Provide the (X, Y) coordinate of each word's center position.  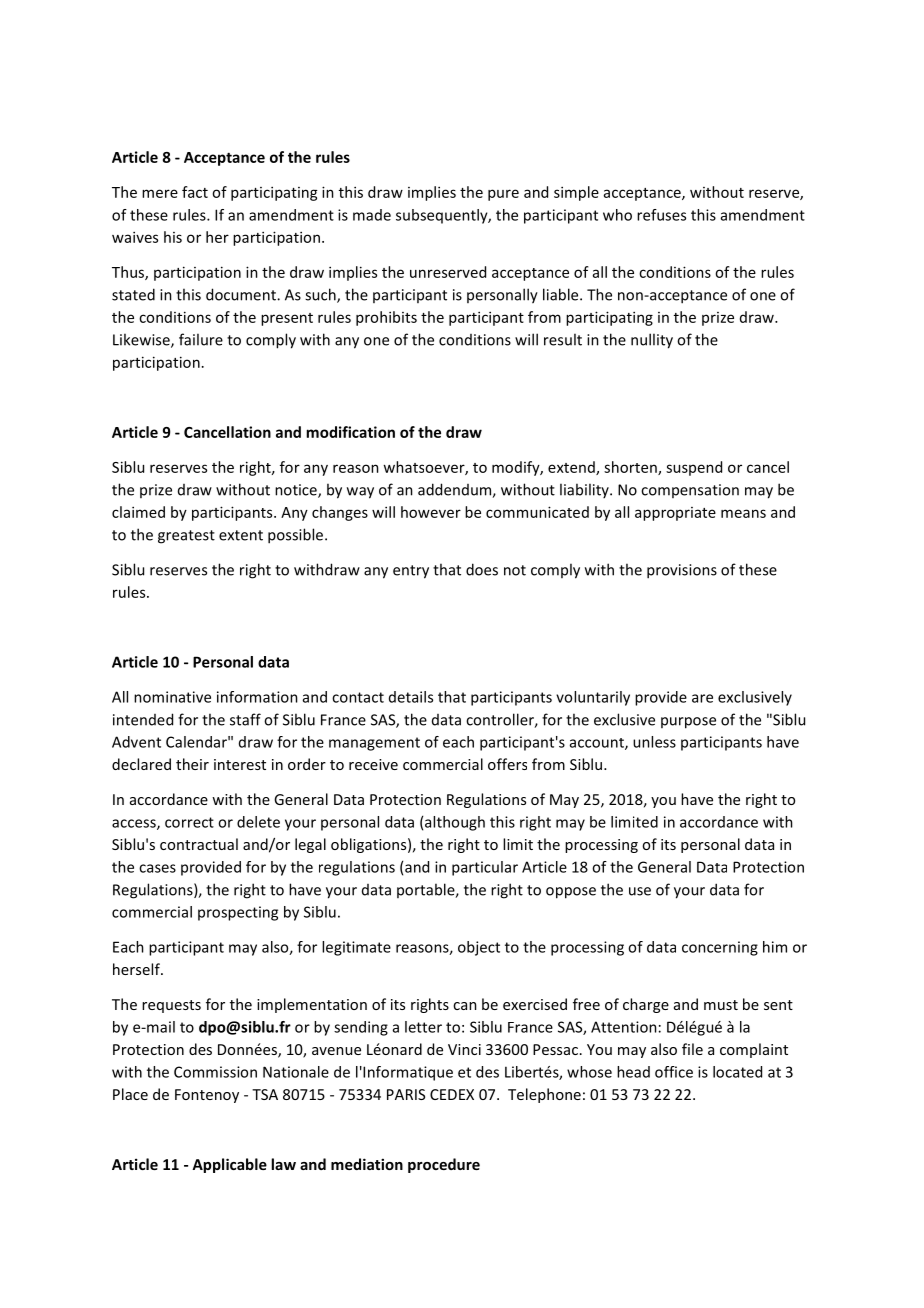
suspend (694, 468)
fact (195, 192)
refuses (661, 215)
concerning (720, 948)
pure (503, 195)
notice (297, 491)
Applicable (229, 1165)
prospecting (238, 913)
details (411, 697)
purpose (688, 723)
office (674, 1072)
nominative (172, 697)
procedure (444, 1165)
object (479, 948)
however (431, 512)
